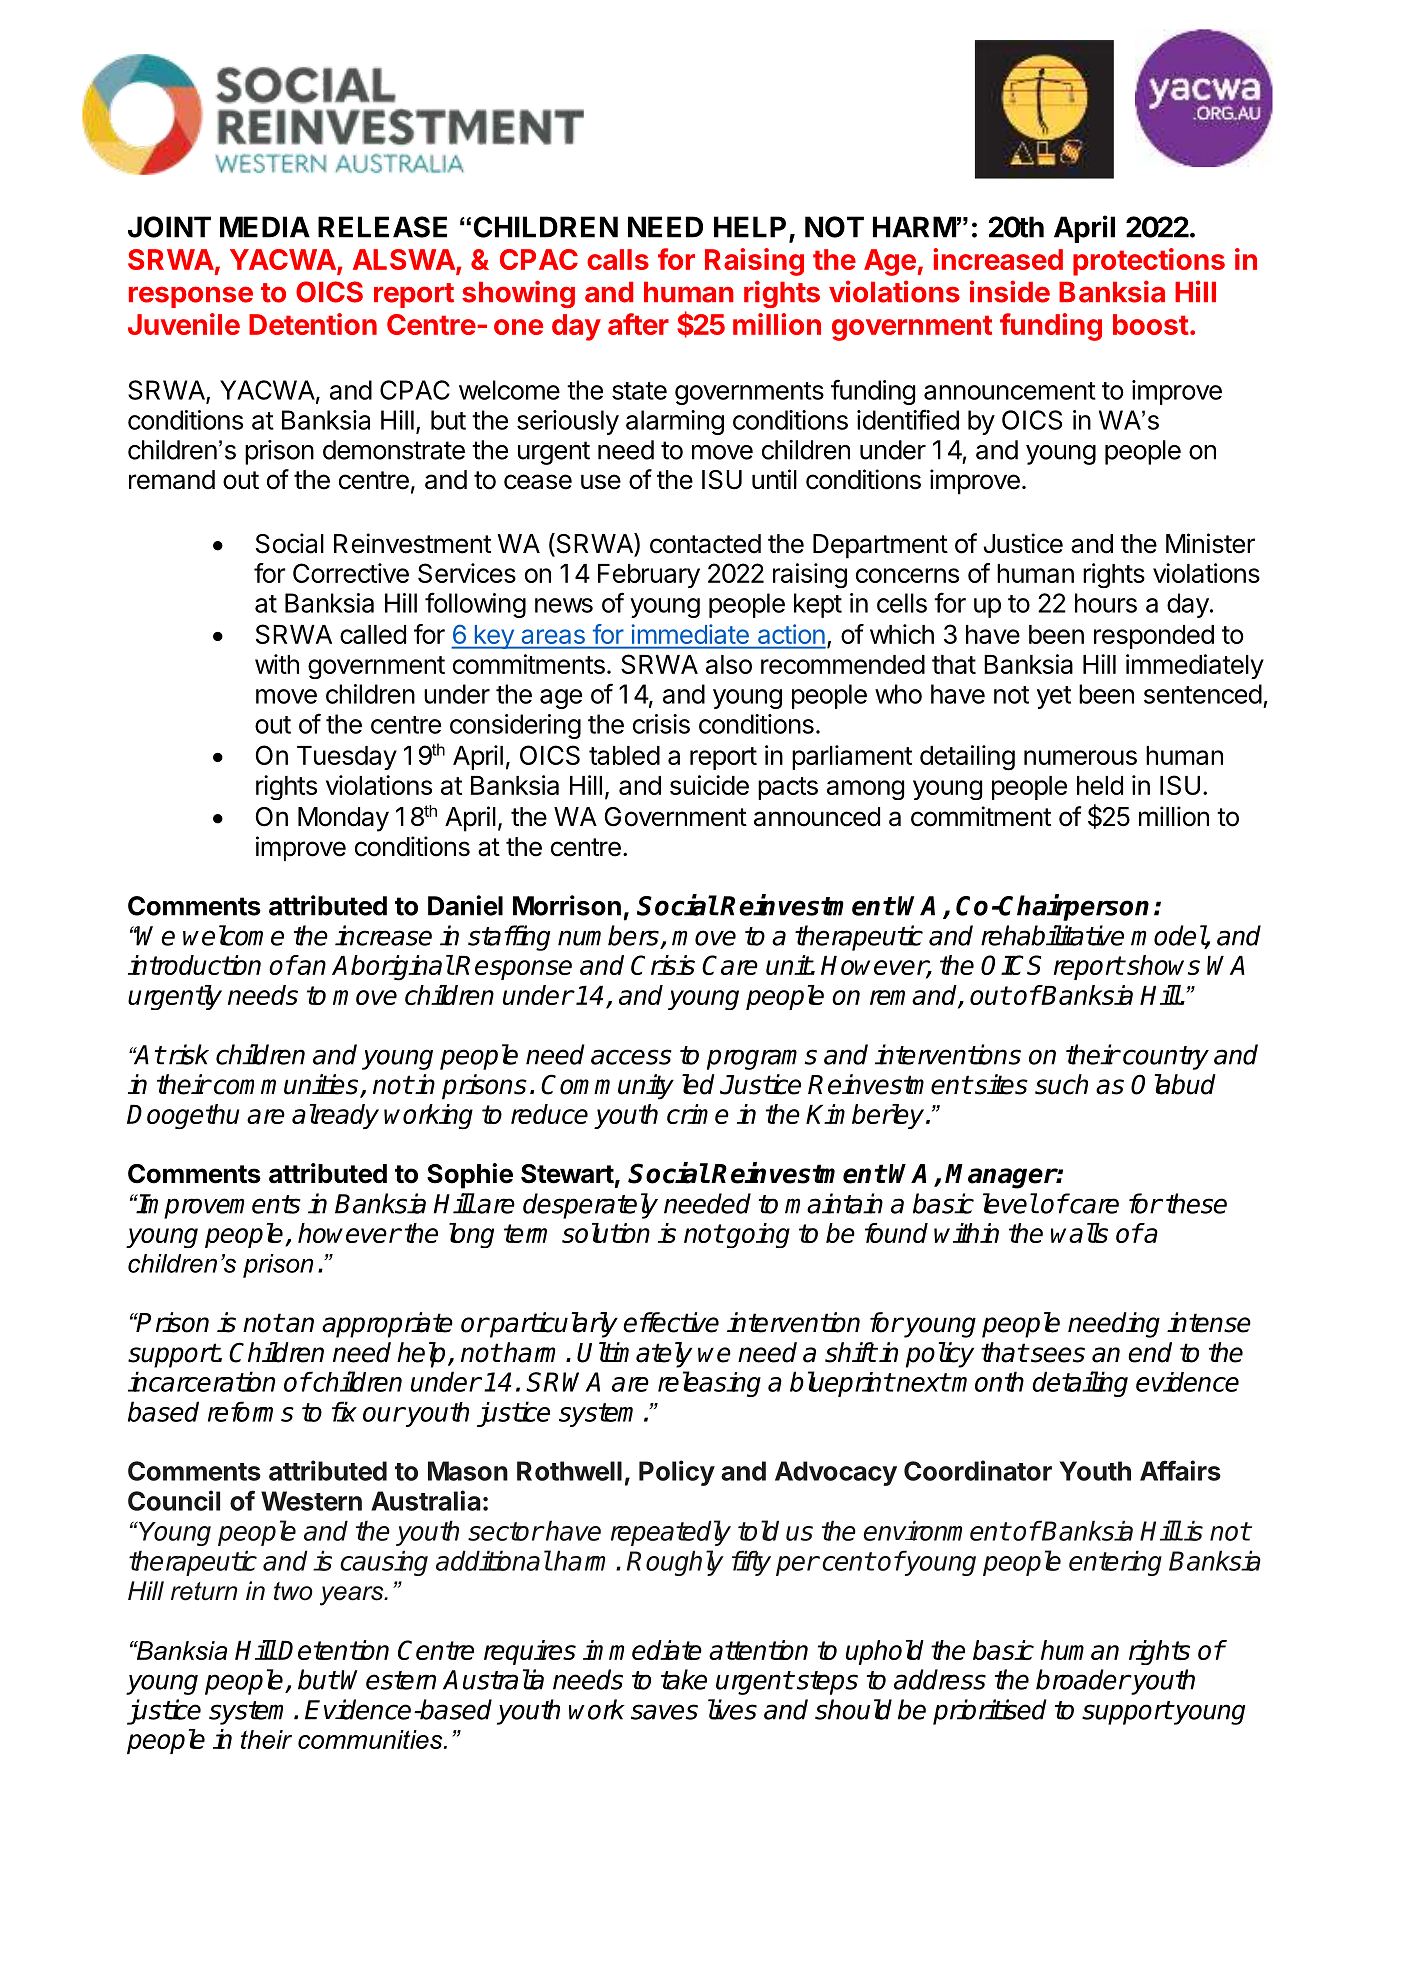 The height and width of the screenshot is (1981, 1401). I want to click on Tuesday, so click(347, 758).
